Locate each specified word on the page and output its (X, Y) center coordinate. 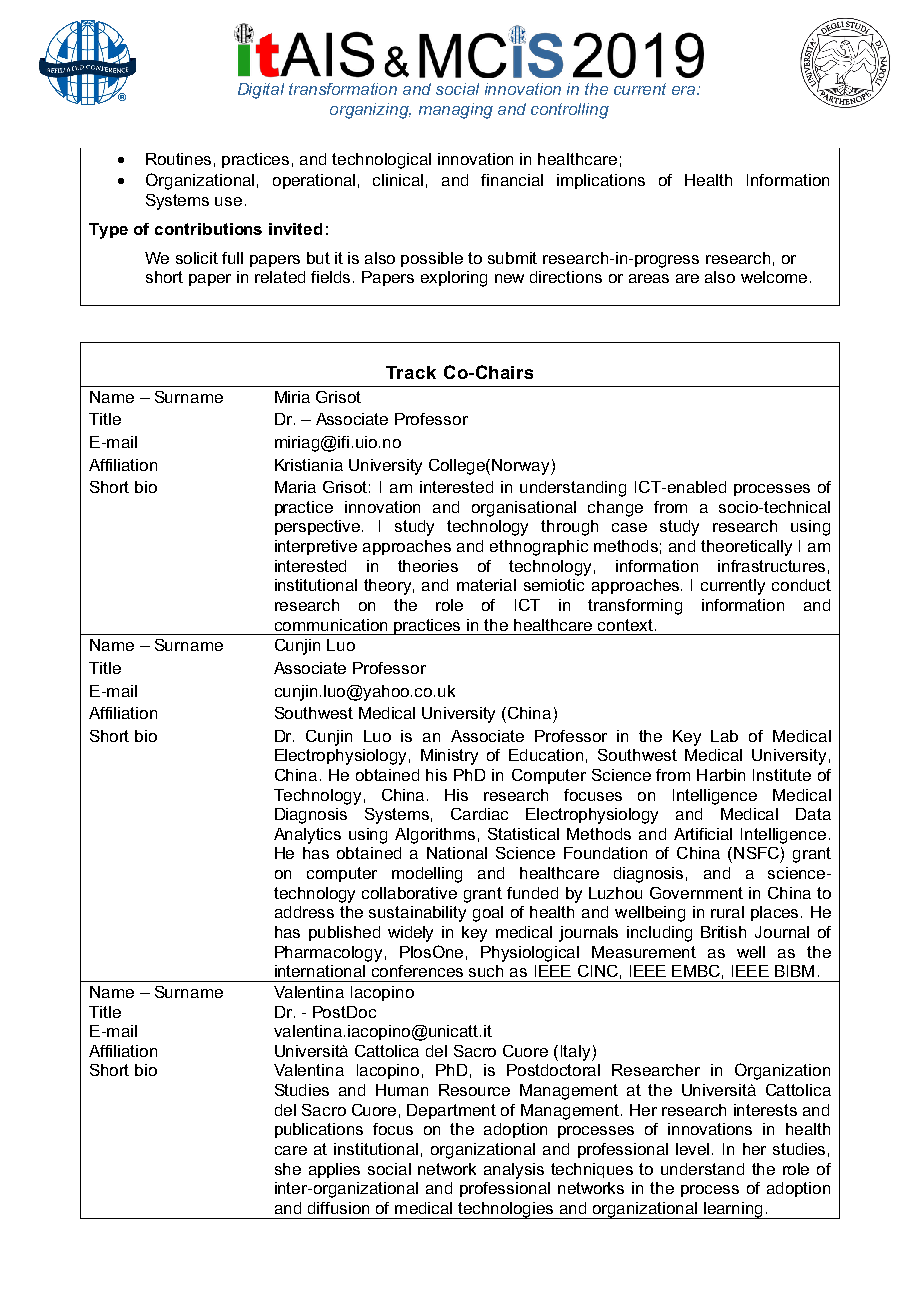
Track (411, 372)
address (304, 912)
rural (727, 912)
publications (319, 1130)
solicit (197, 258)
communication (331, 625)
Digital (261, 91)
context (625, 625)
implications (601, 181)
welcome (774, 277)
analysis (514, 1171)
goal (488, 914)
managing (456, 111)
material (486, 585)
